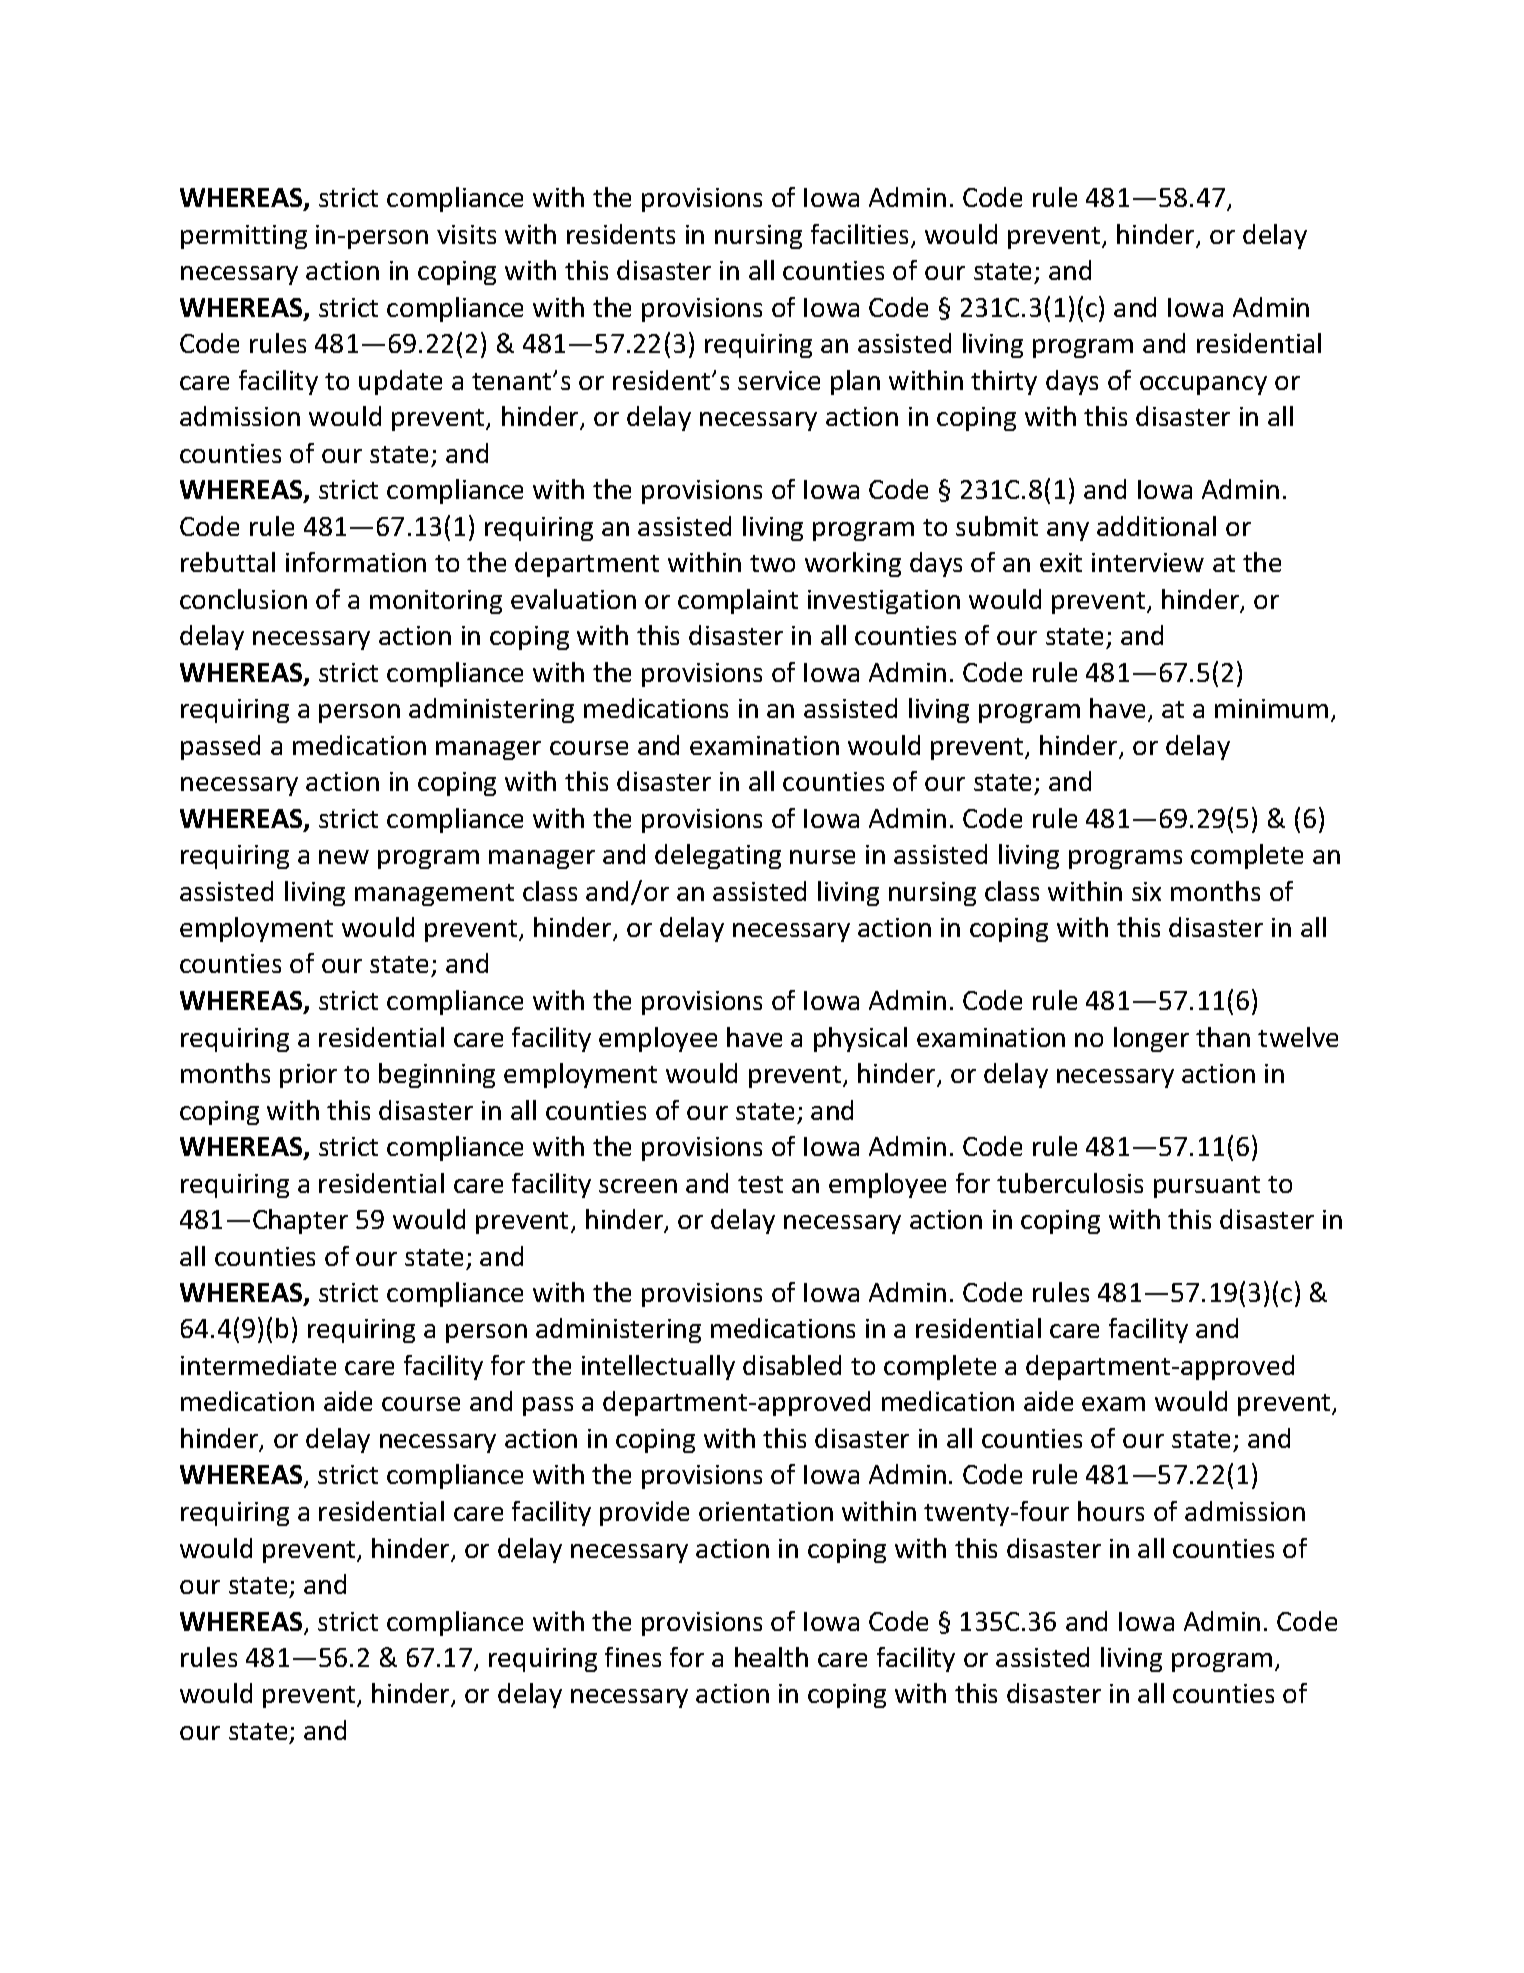 The width and height of the screenshot is (1524, 1973). Describe the element at coordinates (1156, 526) in the screenshot. I see `additional` at that location.
